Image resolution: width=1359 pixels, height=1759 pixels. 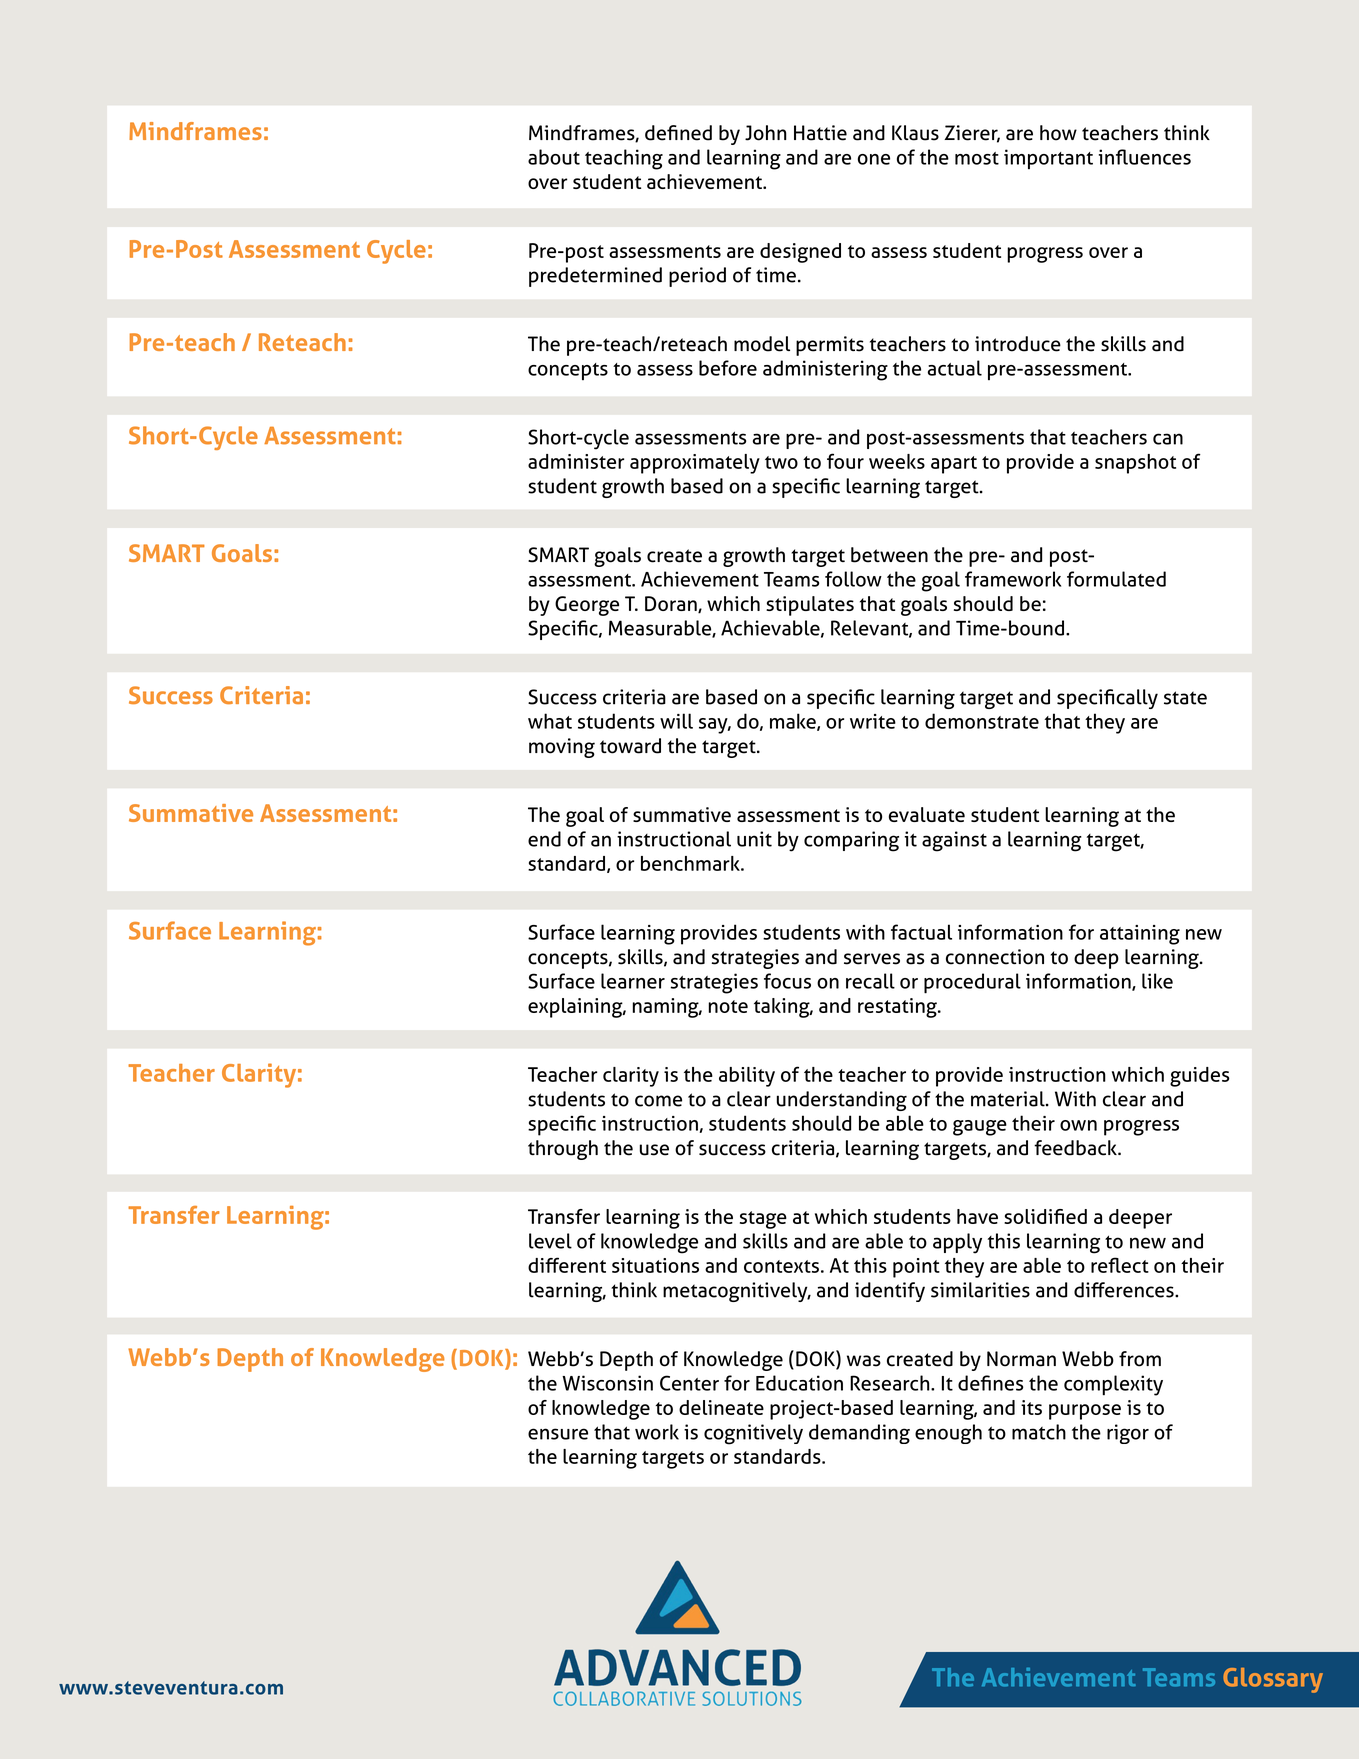 What do you see at coordinates (873, 721) in the screenshot?
I see `write` at bounding box center [873, 721].
